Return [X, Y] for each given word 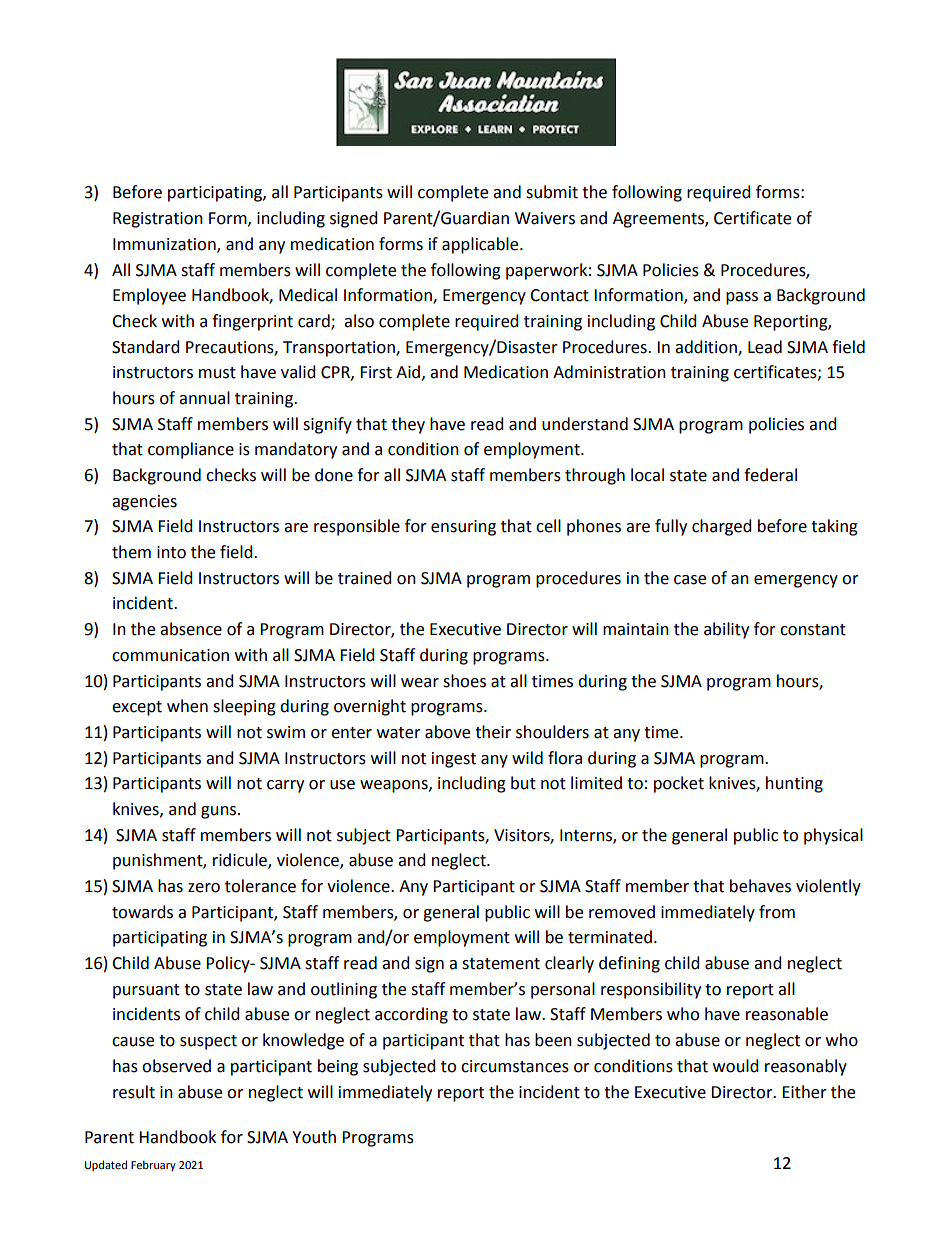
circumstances [515, 1066]
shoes [464, 681]
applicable [481, 245]
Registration [158, 220]
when [187, 706]
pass [742, 298]
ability [726, 630]
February [153, 1166]
